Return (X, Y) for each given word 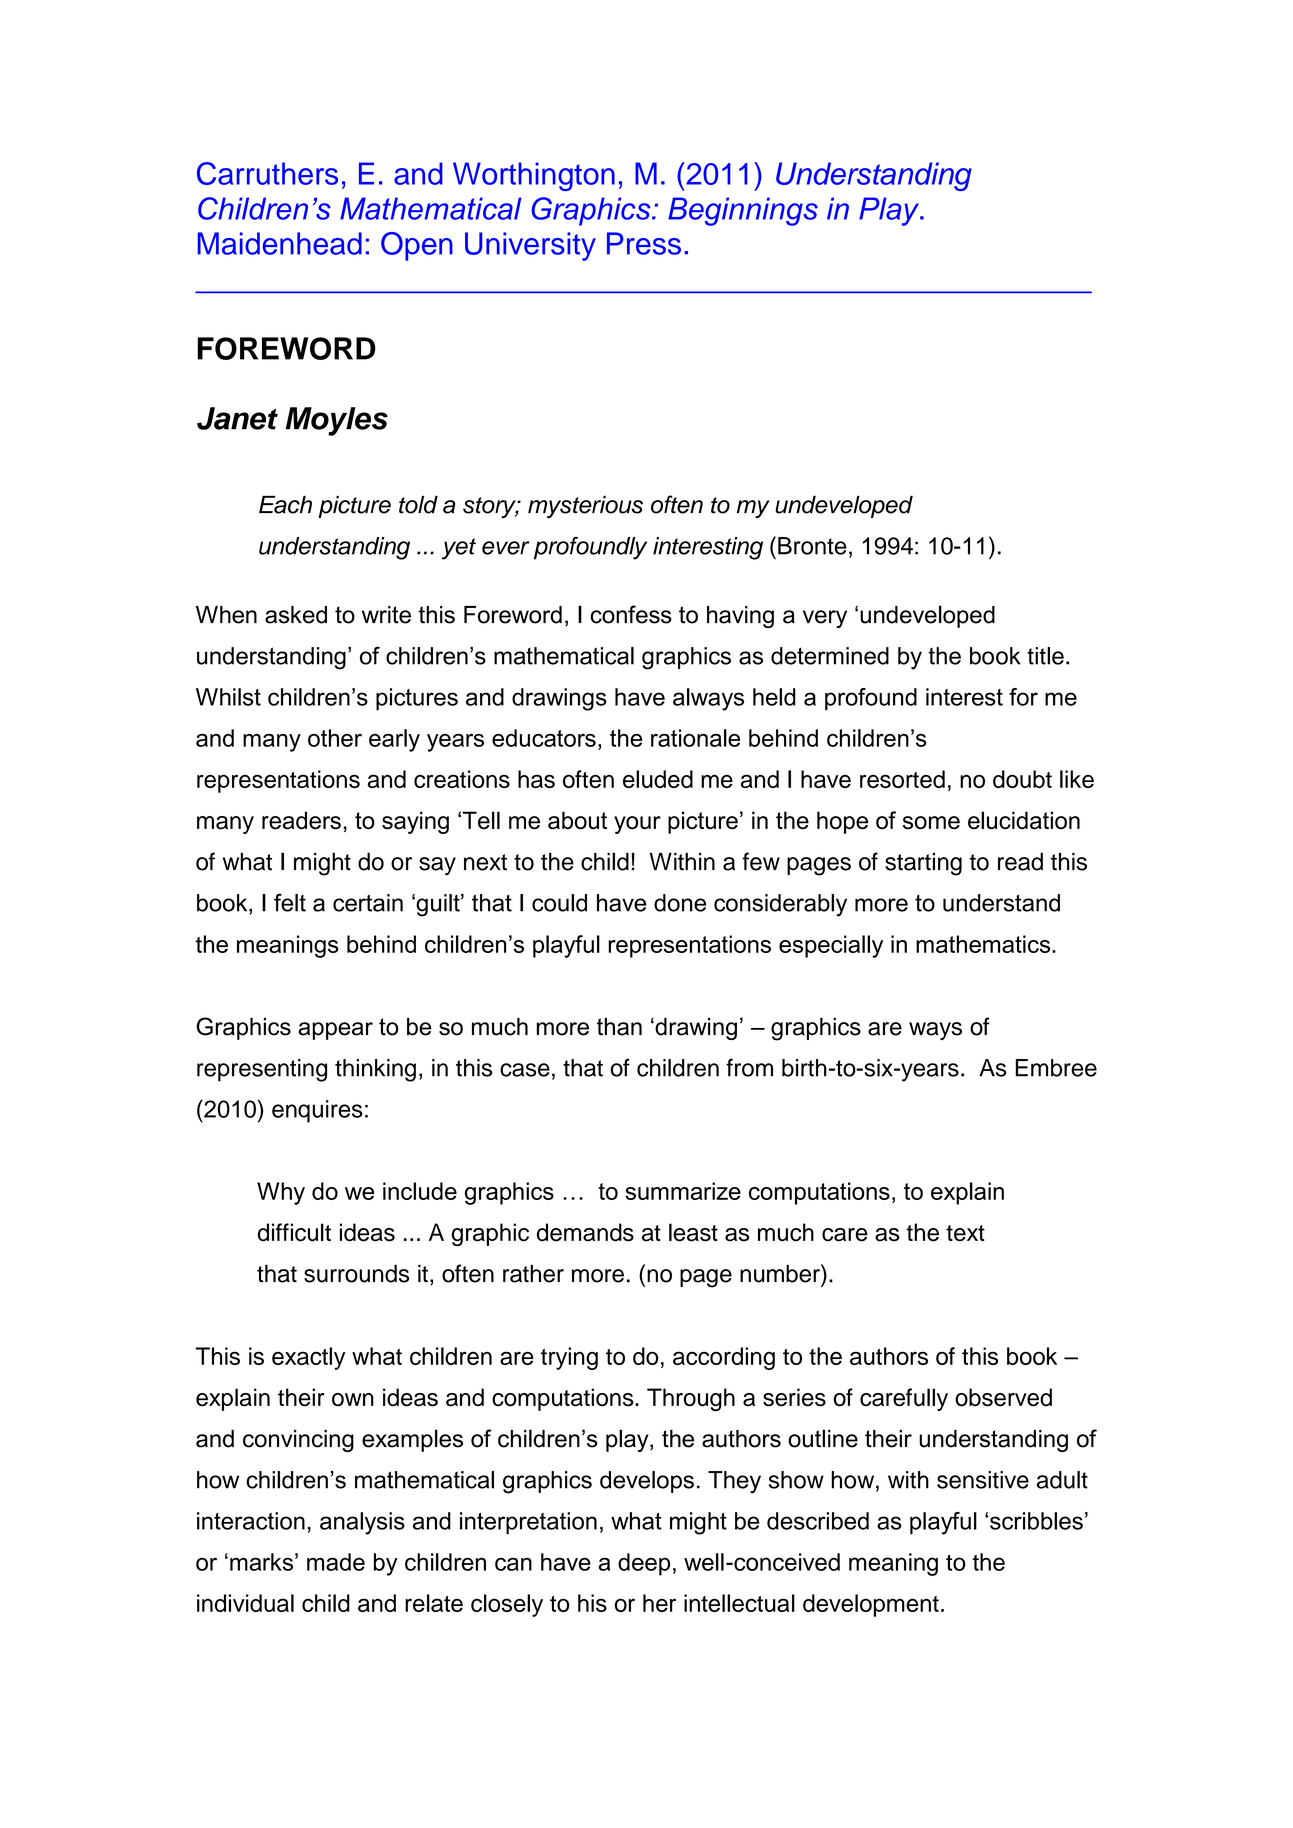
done (680, 903)
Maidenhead (280, 243)
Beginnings (743, 211)
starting (923, 864)
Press (644, 243)
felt (290, 902)
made (336, 1562)
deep (644, 1564)
